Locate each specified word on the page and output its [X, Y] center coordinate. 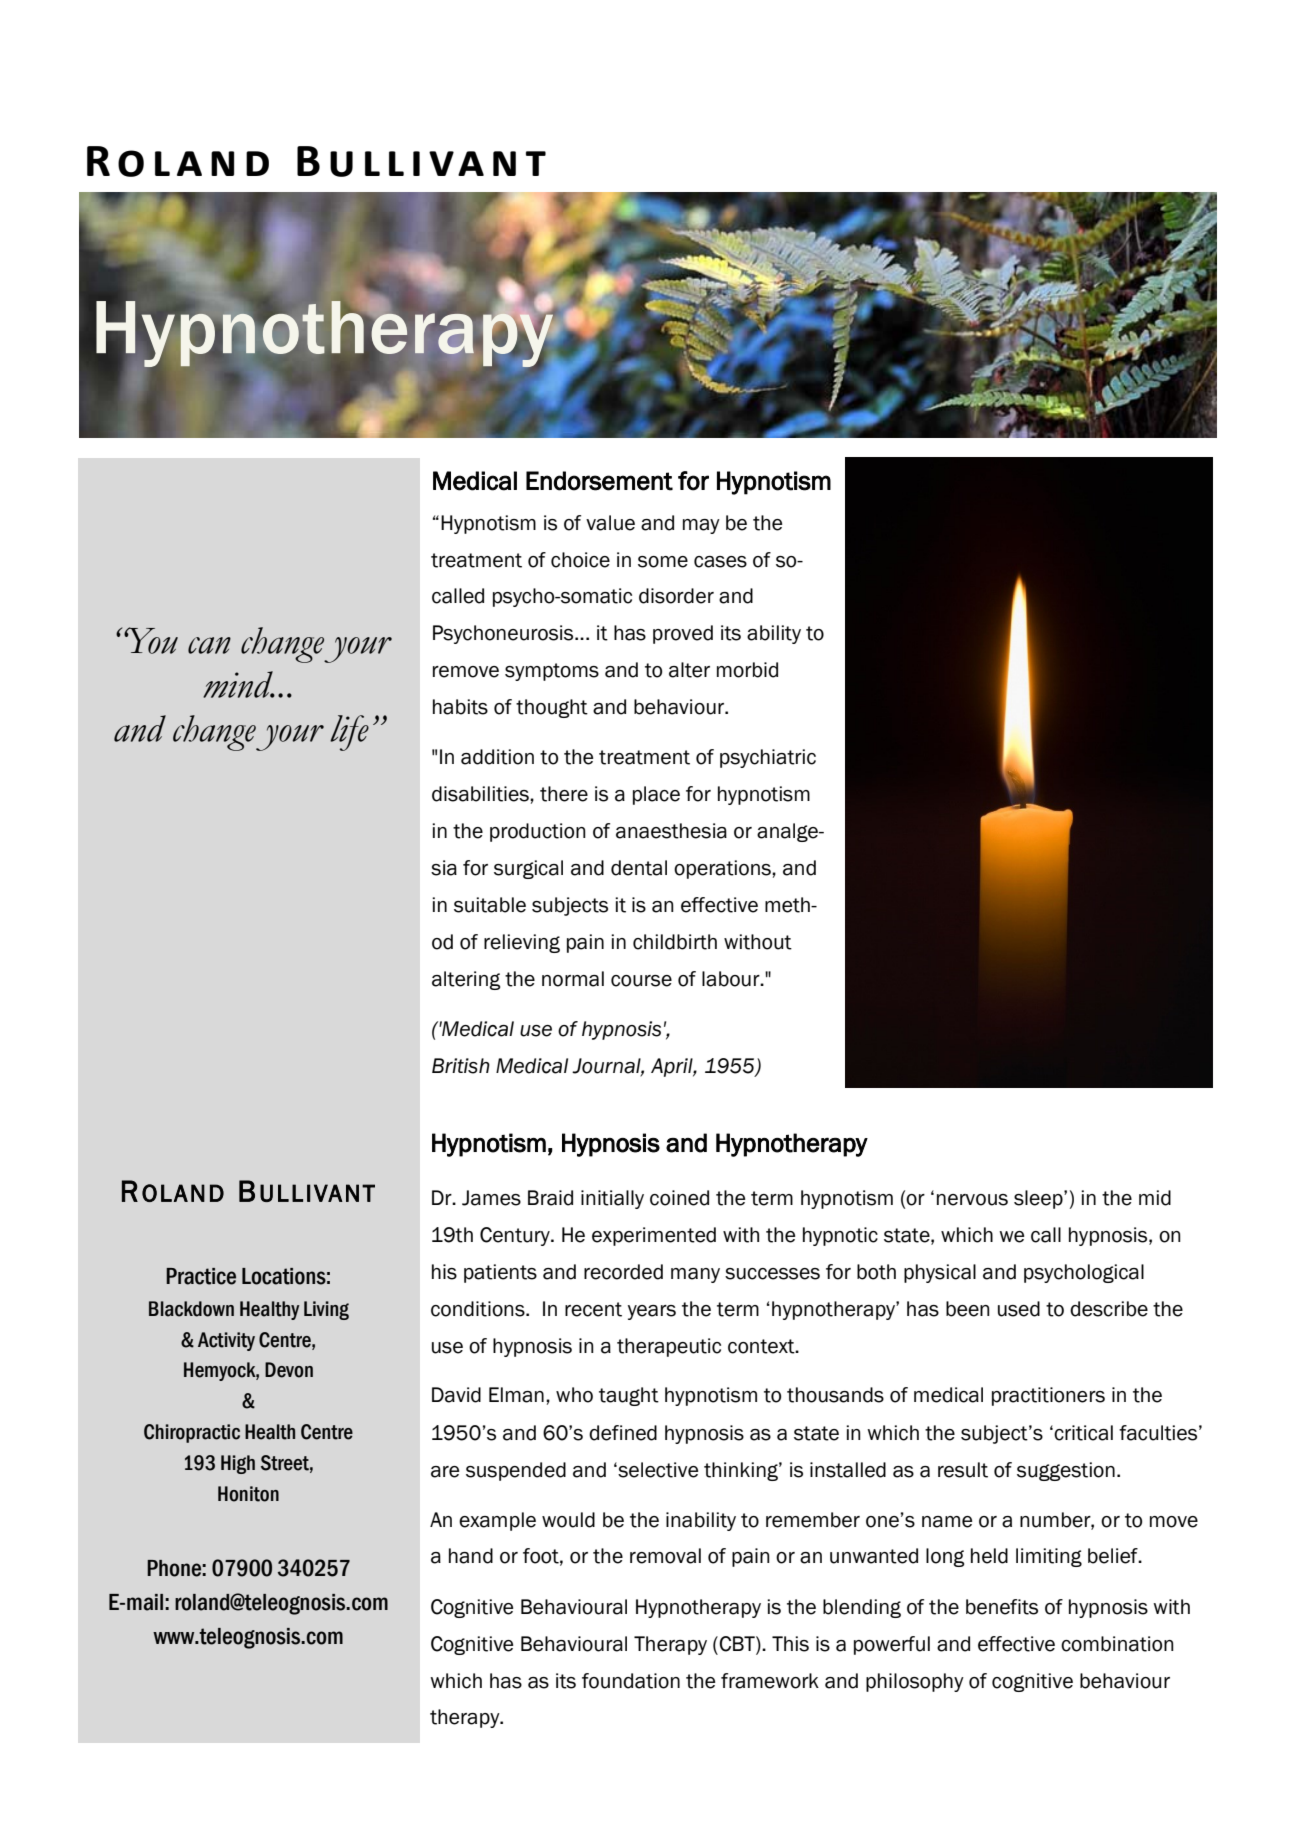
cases [720, 562]
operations [723, 869]
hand [471, 1556]
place [656, 795]
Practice [201, 1276]
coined [679, 1198]
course [641, 981]
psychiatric [768, 758]
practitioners [1048, 1396]
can [209, 645]
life [349, 733]
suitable [490, 905]
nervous [972, 1200]
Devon [289, 1370]
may [701, 526]
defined [623, 1433]
